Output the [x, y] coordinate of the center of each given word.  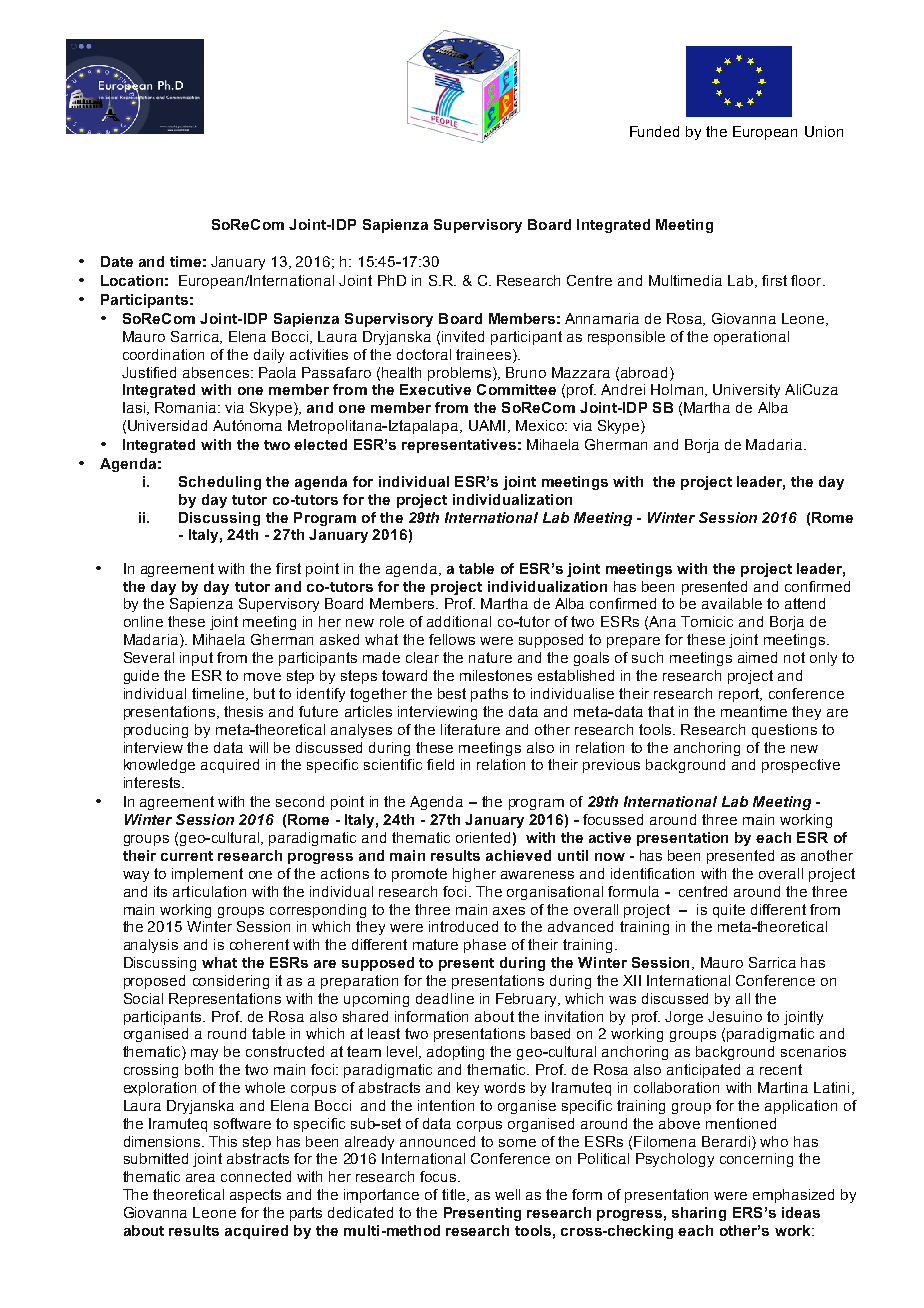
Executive [435, 389]
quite [729, 911]
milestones [496, 675]
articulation [209, 891]
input [196, 659]
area [200, 1178]
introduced [463, 926]
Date [117, 261]
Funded [654, 131]
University [746, 391]
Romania [185, 407]
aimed [757, 657]
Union [824, 131]
